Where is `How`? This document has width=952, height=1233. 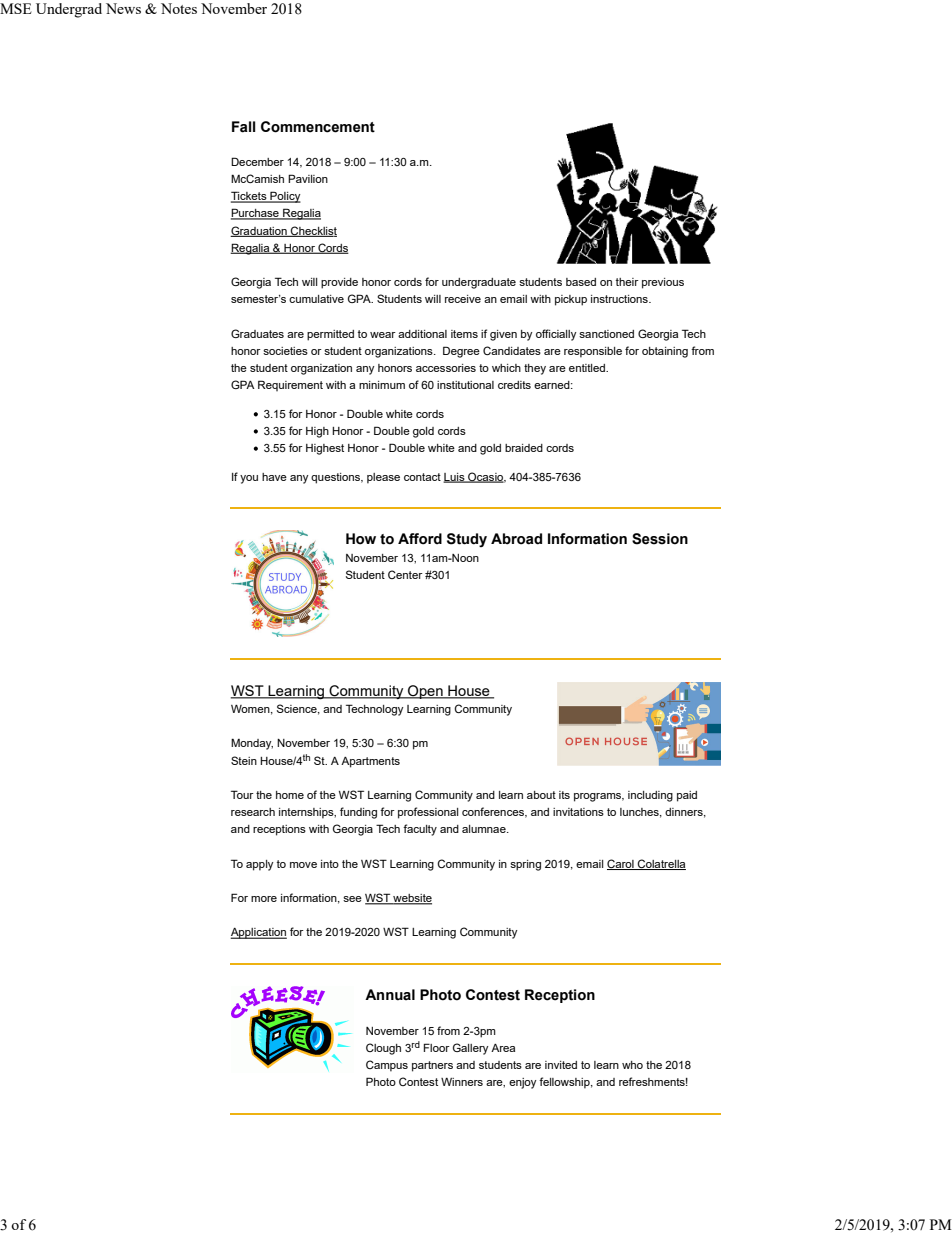 How is located at coordinates (361, 539).
